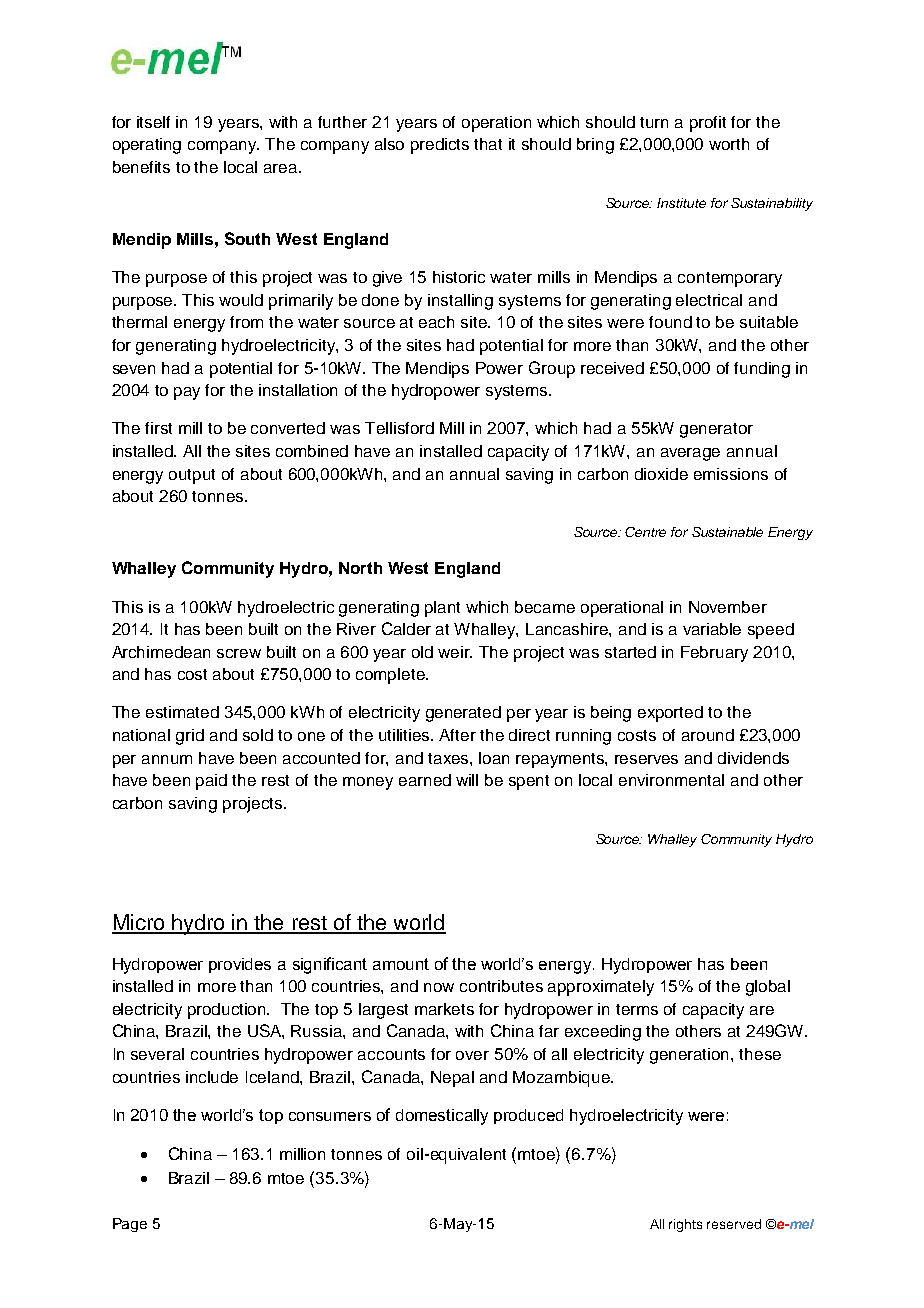 The image size is (924, 1308). I want to click on output, so click(192, 476).
